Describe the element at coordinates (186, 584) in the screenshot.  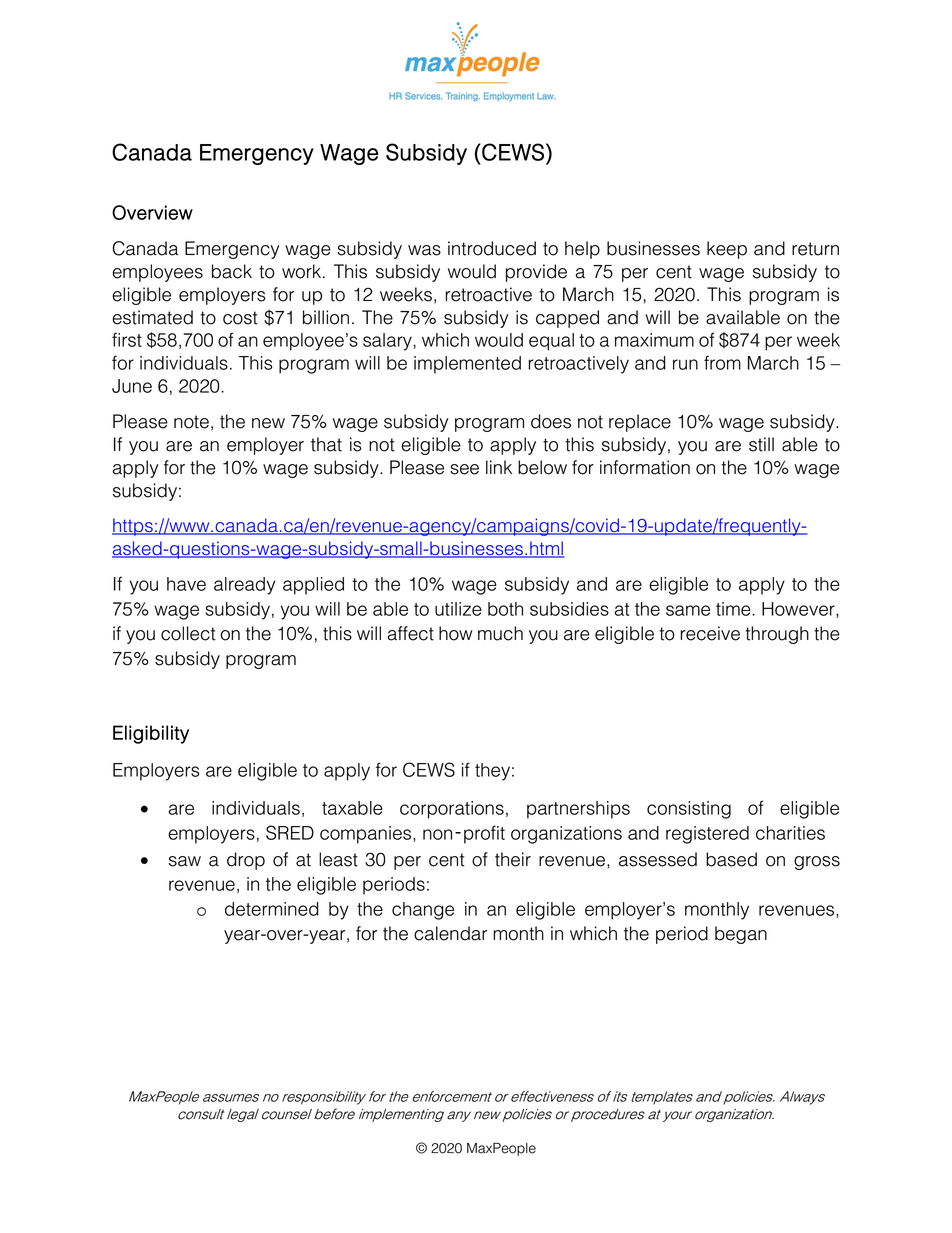
I see `have` at that location.
